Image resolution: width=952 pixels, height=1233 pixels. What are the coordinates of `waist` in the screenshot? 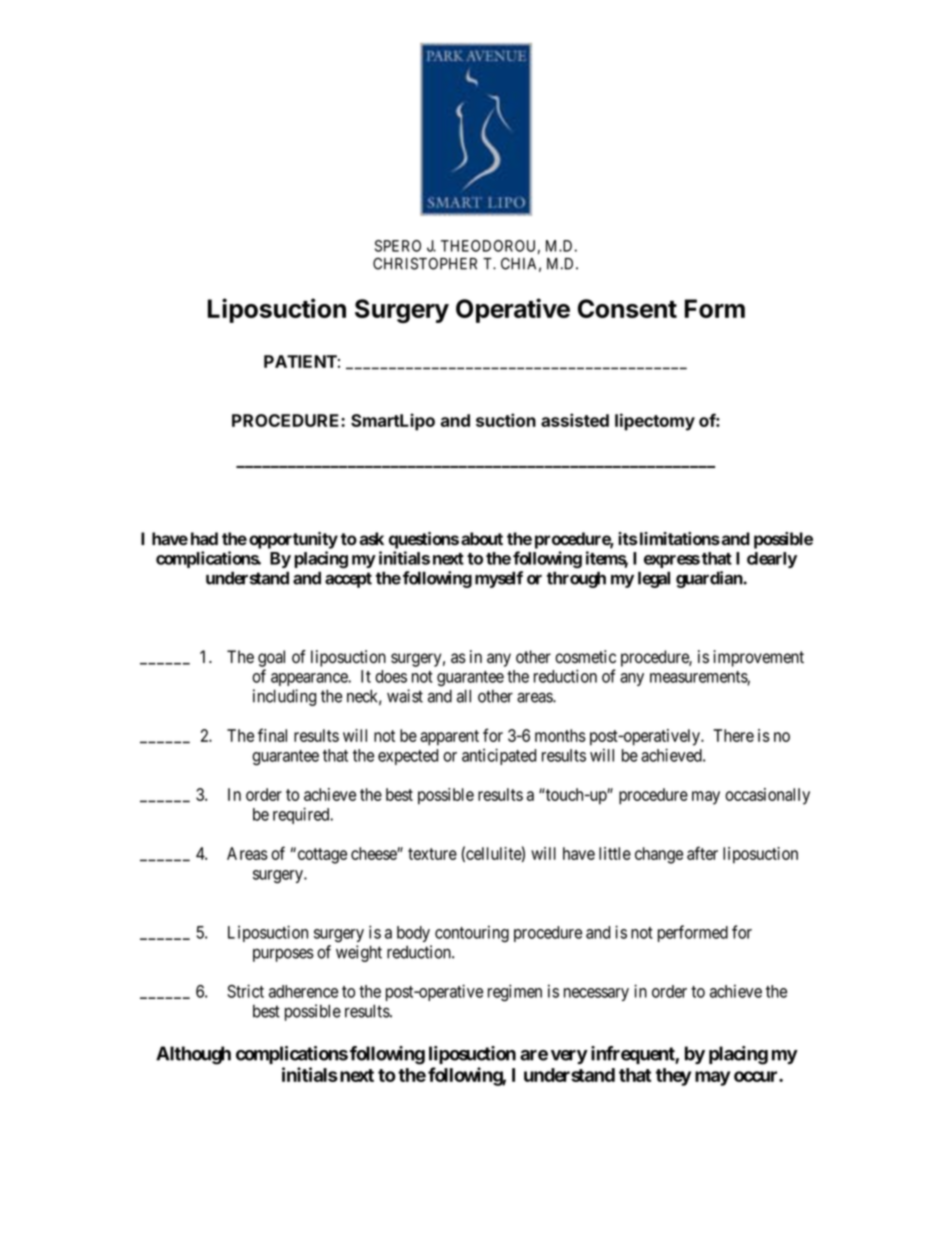 It's located at (405, 696).
